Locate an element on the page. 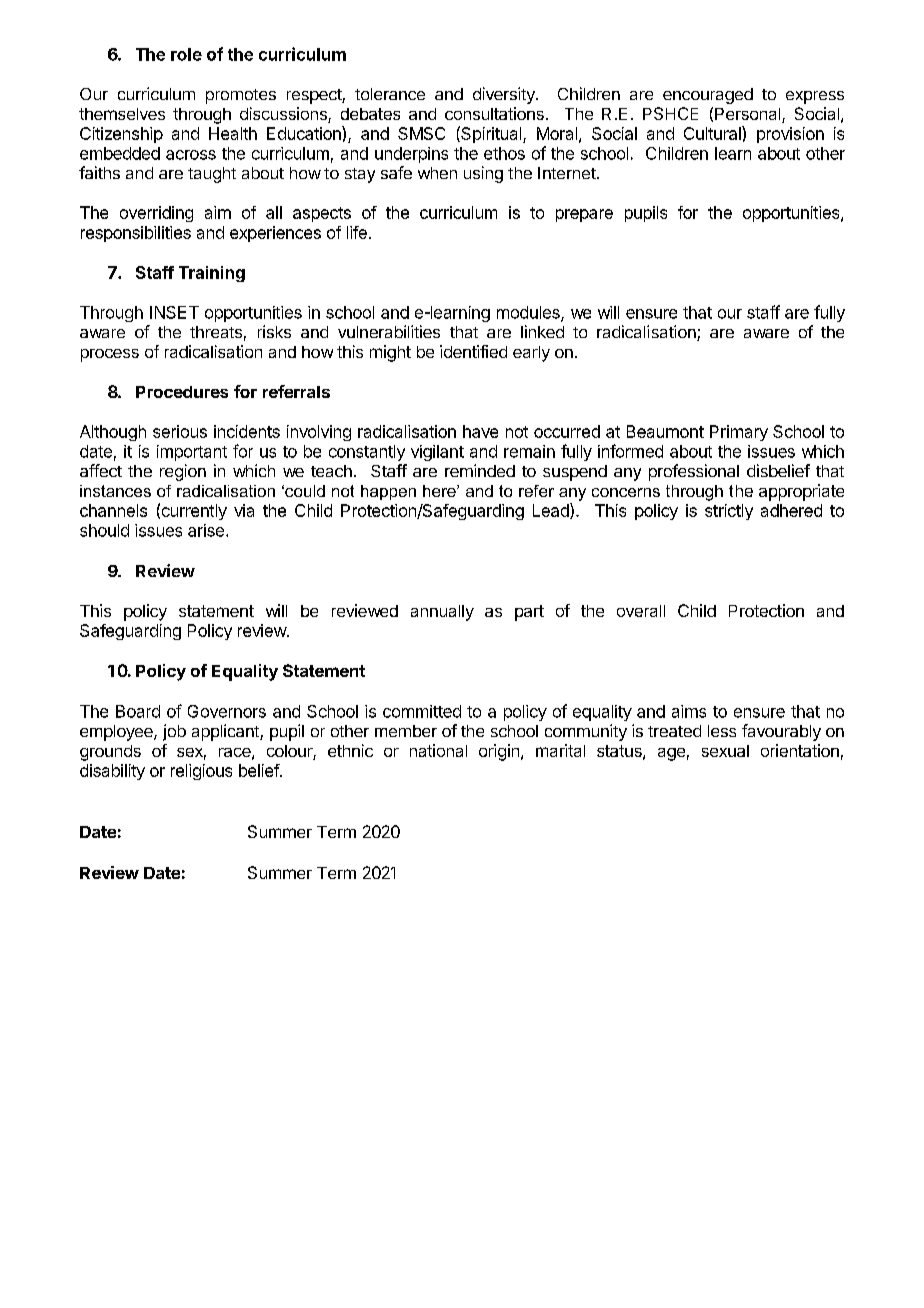 The width and height of the image is (924, 1308). role is located at coordinates (186, 54).
